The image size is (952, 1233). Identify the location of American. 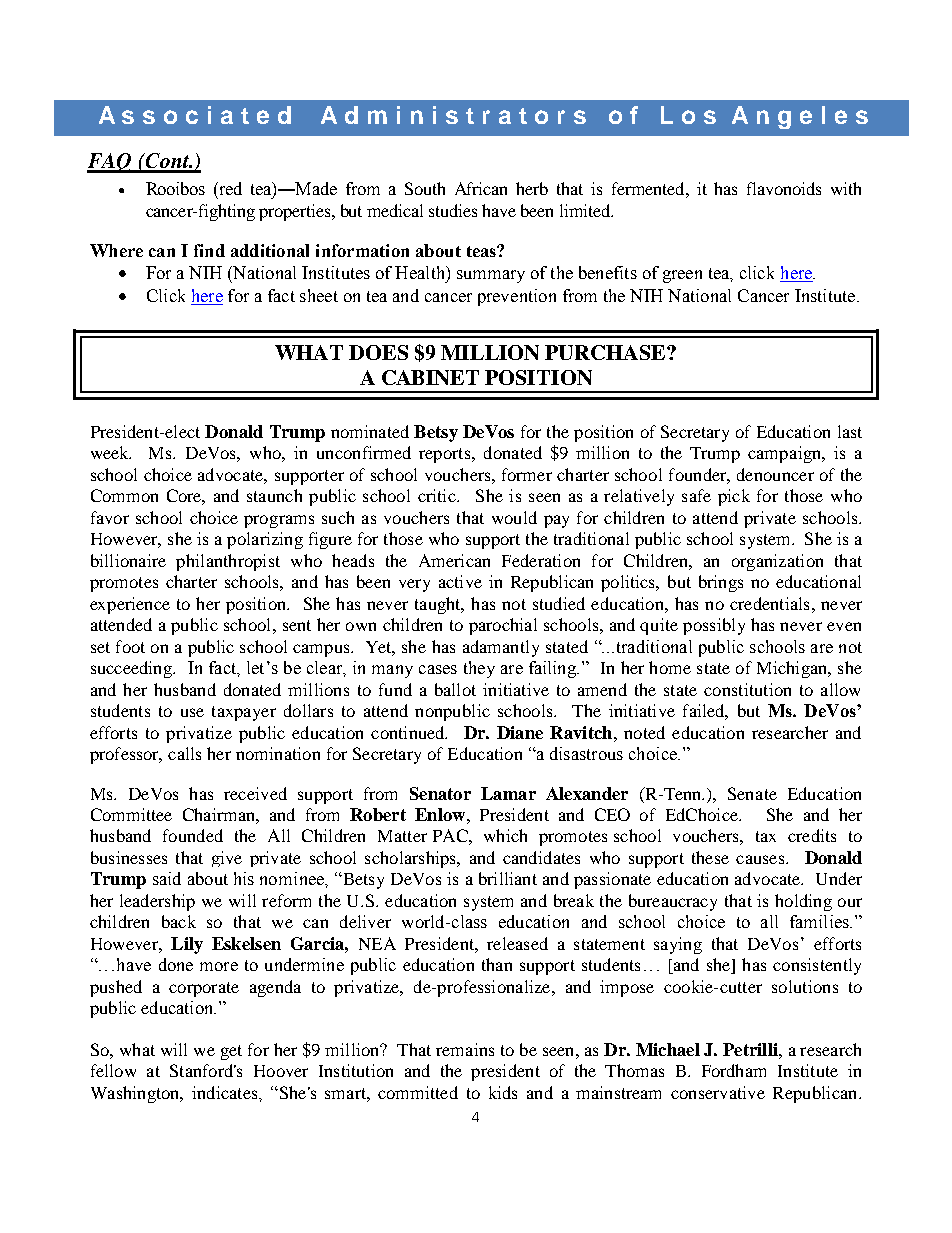
(454, 560).
